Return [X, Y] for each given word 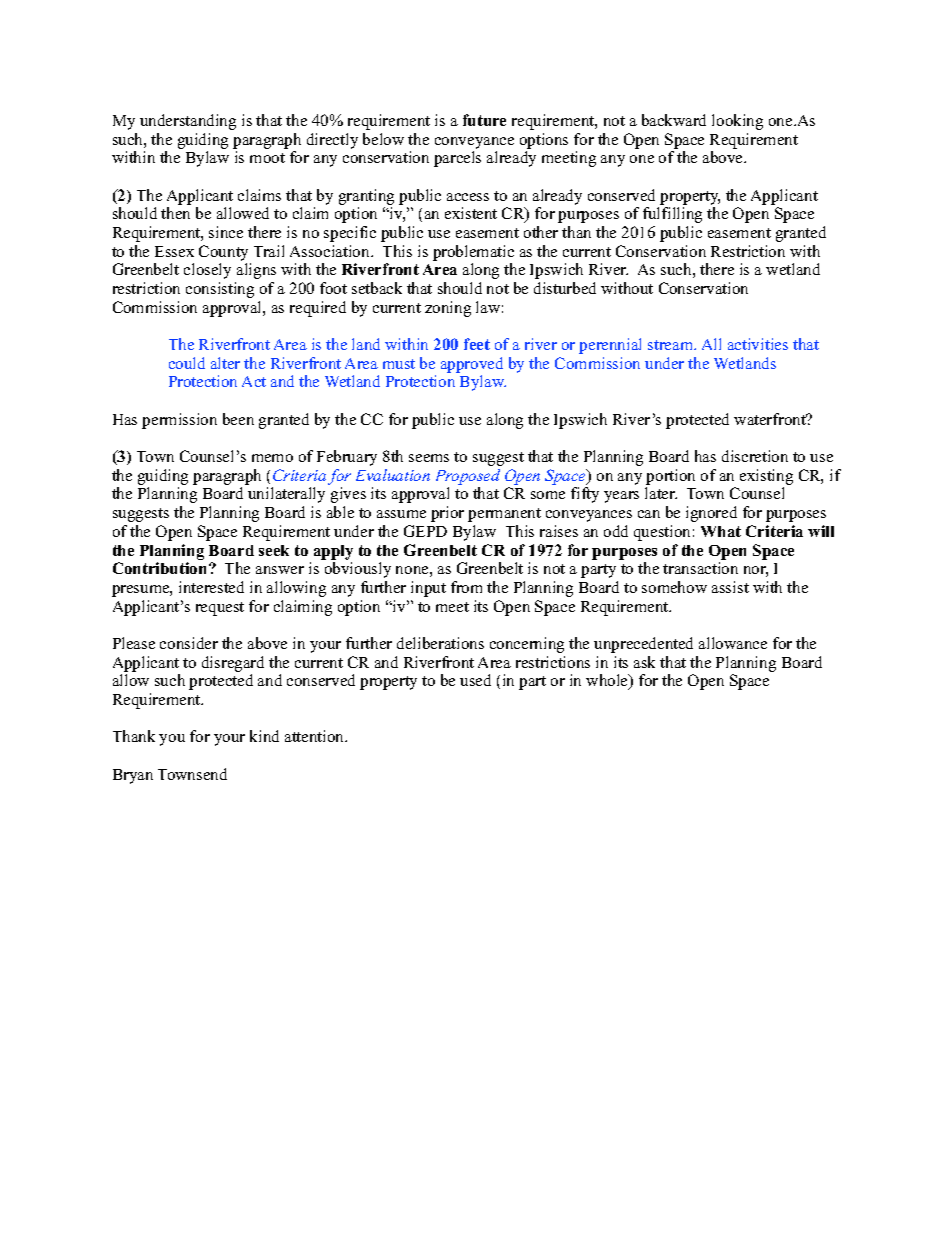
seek [274, 550]
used [475, 680]
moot [267, 158]
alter [225, 363]
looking [737, 122]
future [484, 120]
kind [264, 736]
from [466, 587]
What [721, 531]
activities [758, 344]
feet [477, 344]
